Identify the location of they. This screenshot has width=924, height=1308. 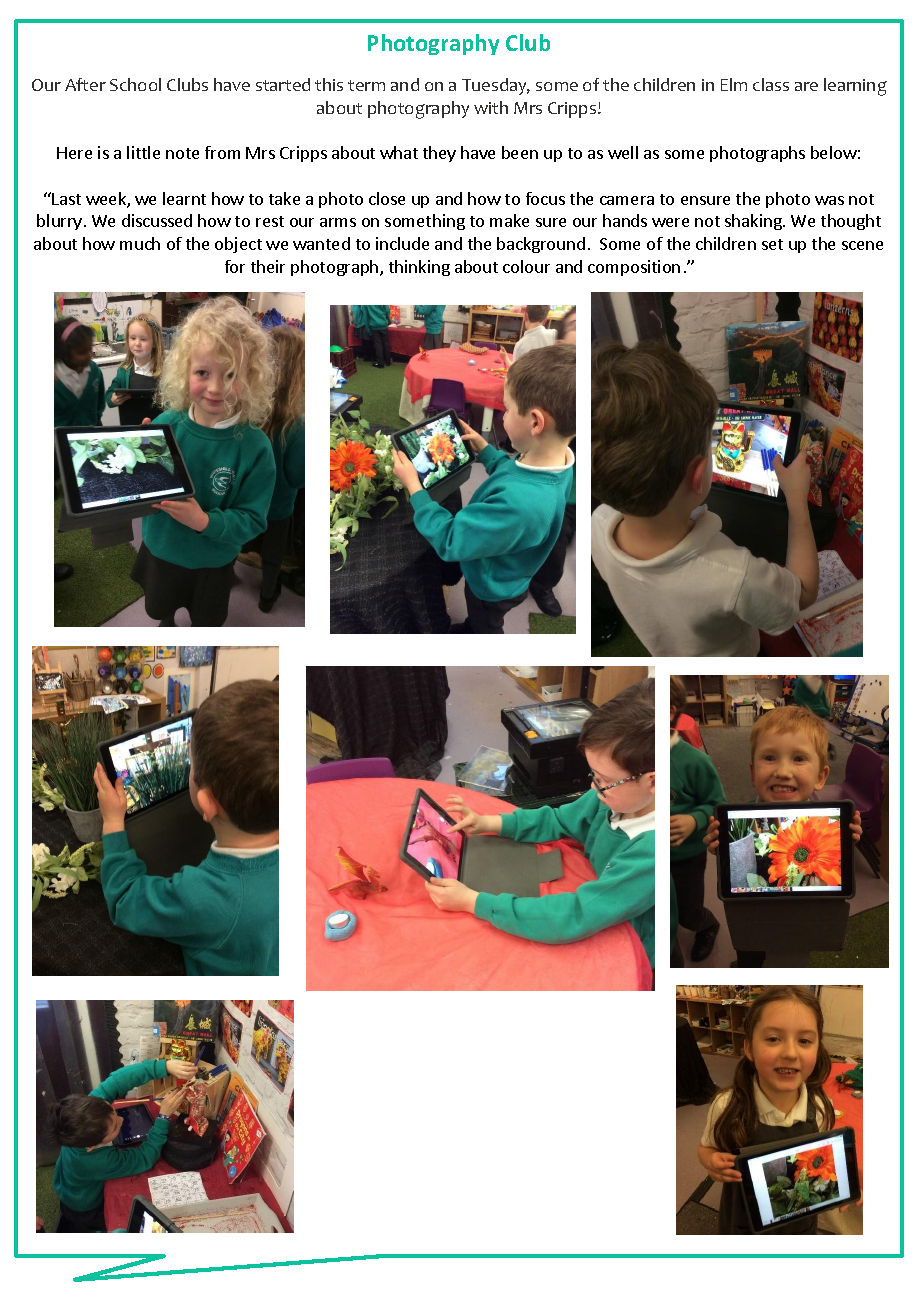
(439, 154).
